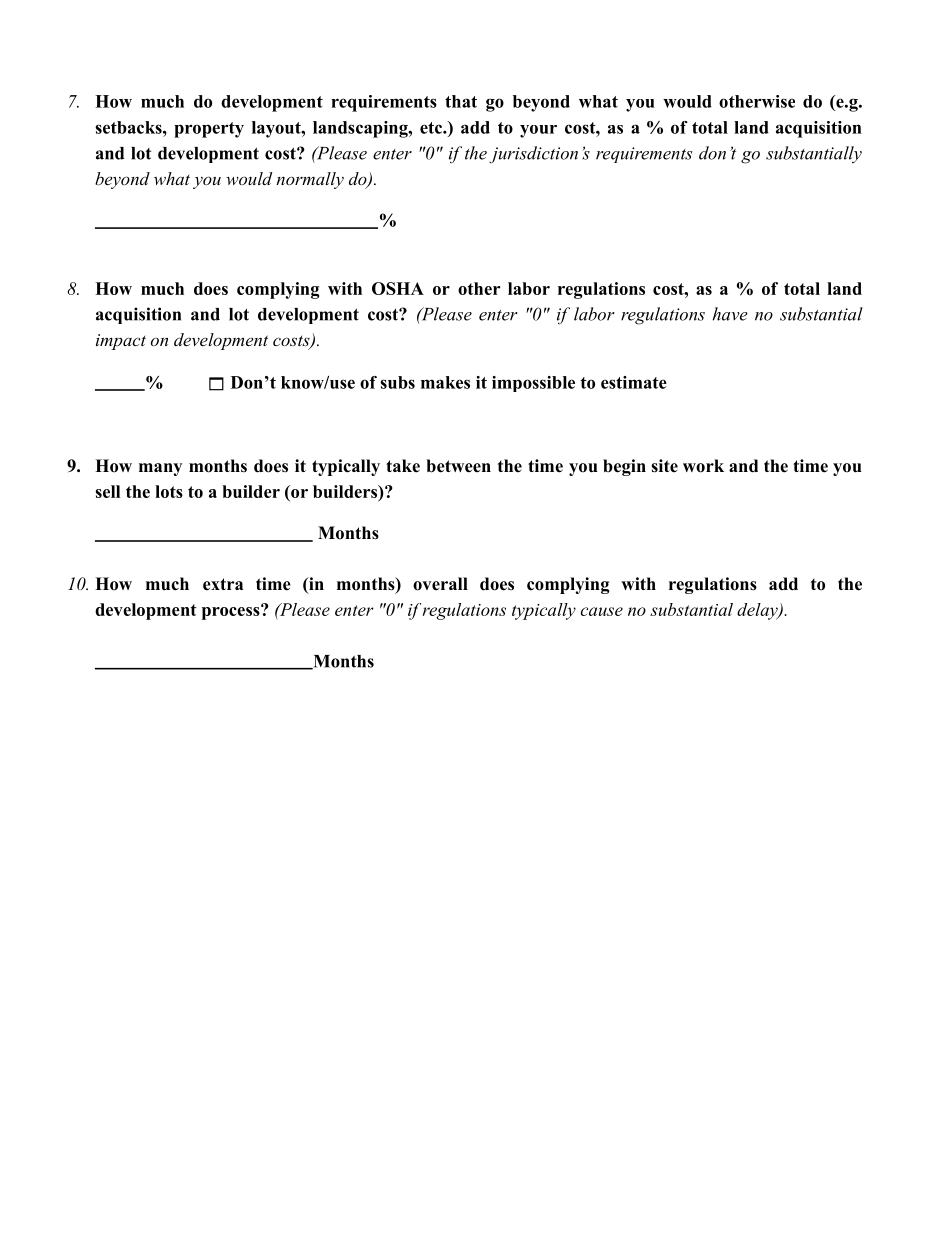 This screenshot has height=1233, width=952. What do you see at coordinates (538, 131) in the screenshot?
I see `your` at bounding box center [538, 131].
